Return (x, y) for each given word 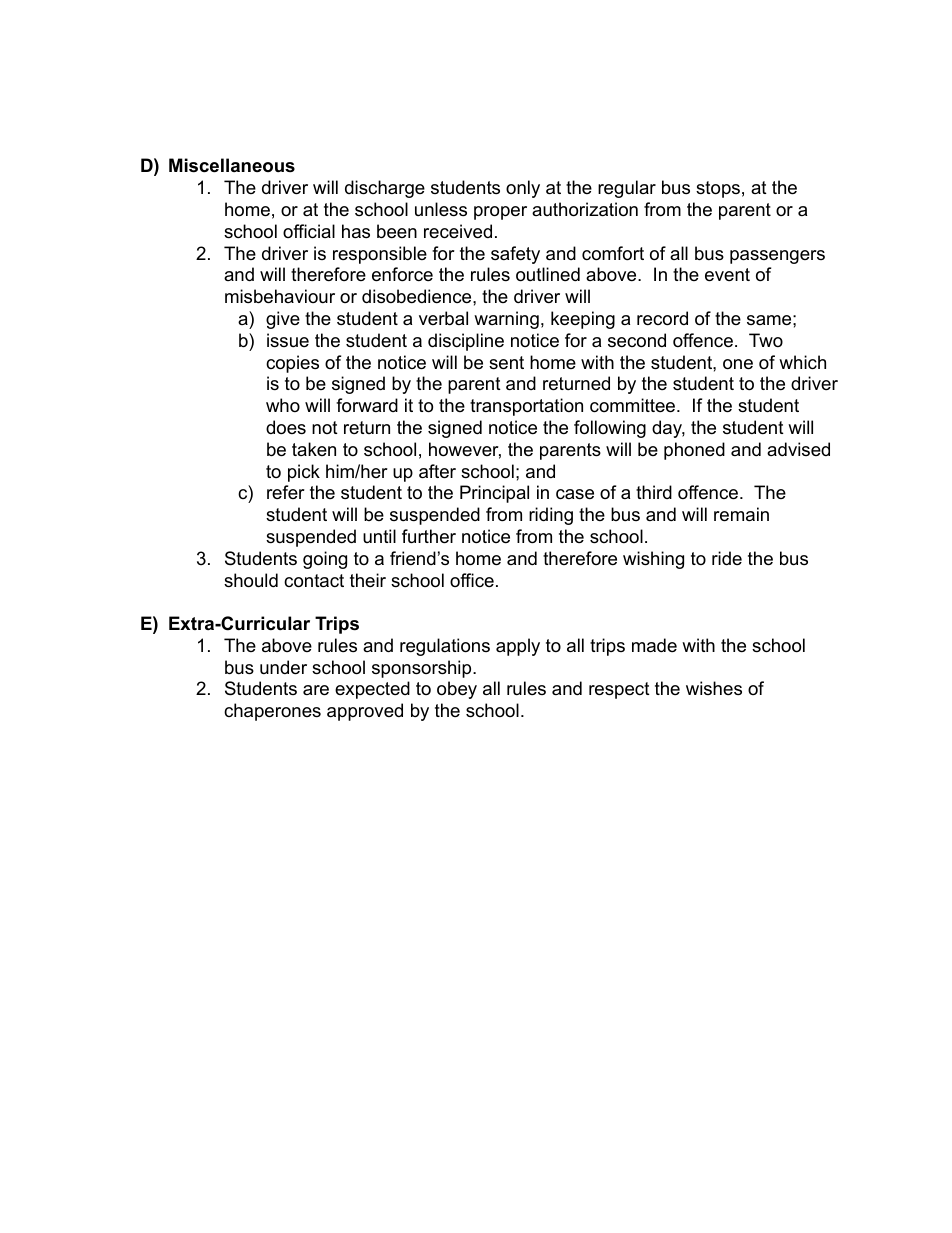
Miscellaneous (232, 165)
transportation (526, 407)
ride (727, 558)
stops (718, 189)
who (283, 405)
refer (286, 492)
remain (741, 514)
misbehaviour (280, 296)
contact (314, 581)
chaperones (272, 712)
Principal (494, 494)
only (523, 189)
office (472, 580)
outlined (548, 274)
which (802, 362)
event (727, 275)
